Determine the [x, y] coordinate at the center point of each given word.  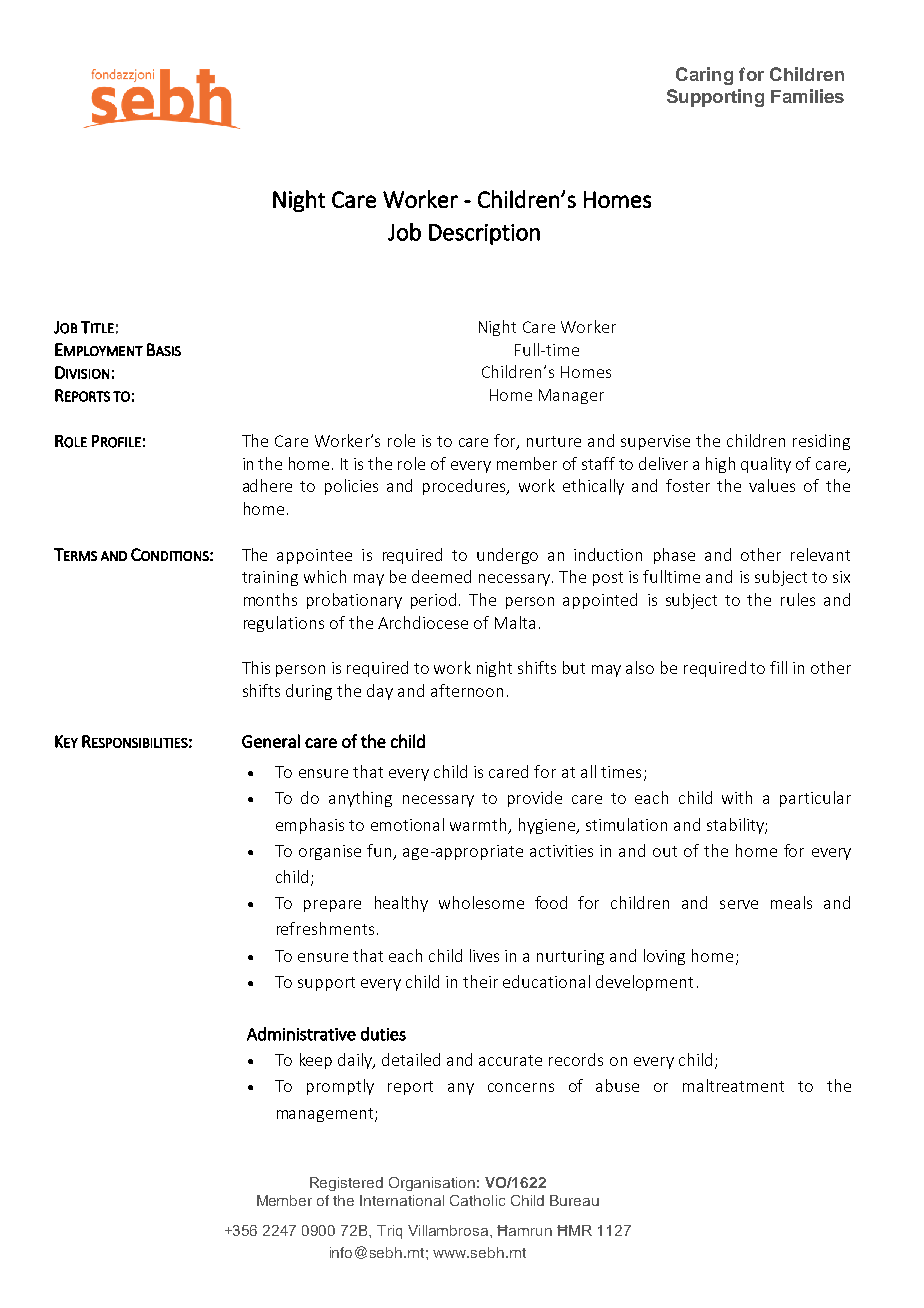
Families [807, 96]
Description [484, 234]
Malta [515, 622]
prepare [332, 906]
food [551, 902]
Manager [571, 396]
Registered [346, 1184]
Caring [704, 76]
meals [791, 902]
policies [351, 487]
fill [778, 667]
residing [821, 442]
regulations [284, 624]
